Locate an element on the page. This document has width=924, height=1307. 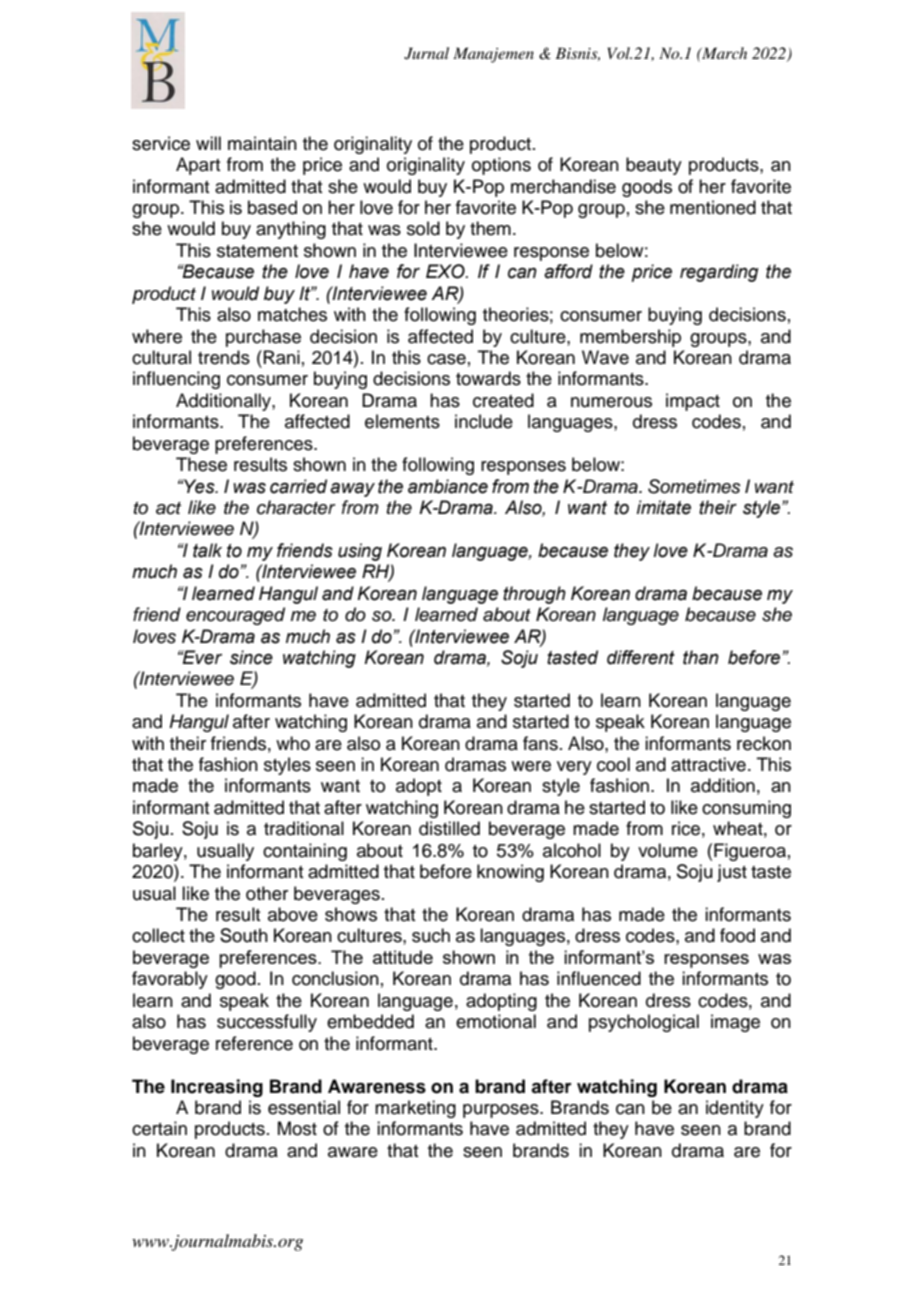
trends is located at coordinates (224, 357).
